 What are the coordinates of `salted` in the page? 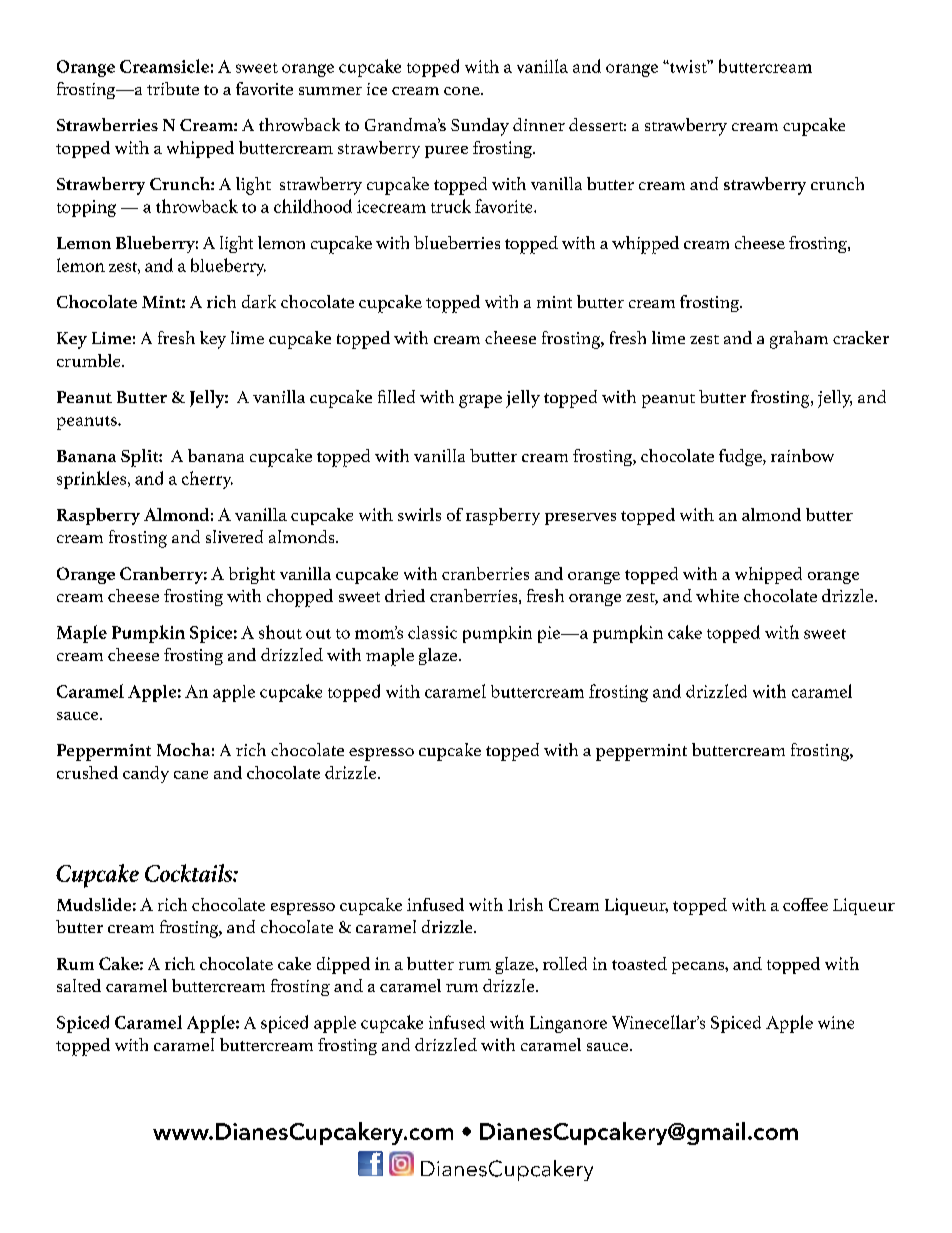 It's located at (79, 985).
